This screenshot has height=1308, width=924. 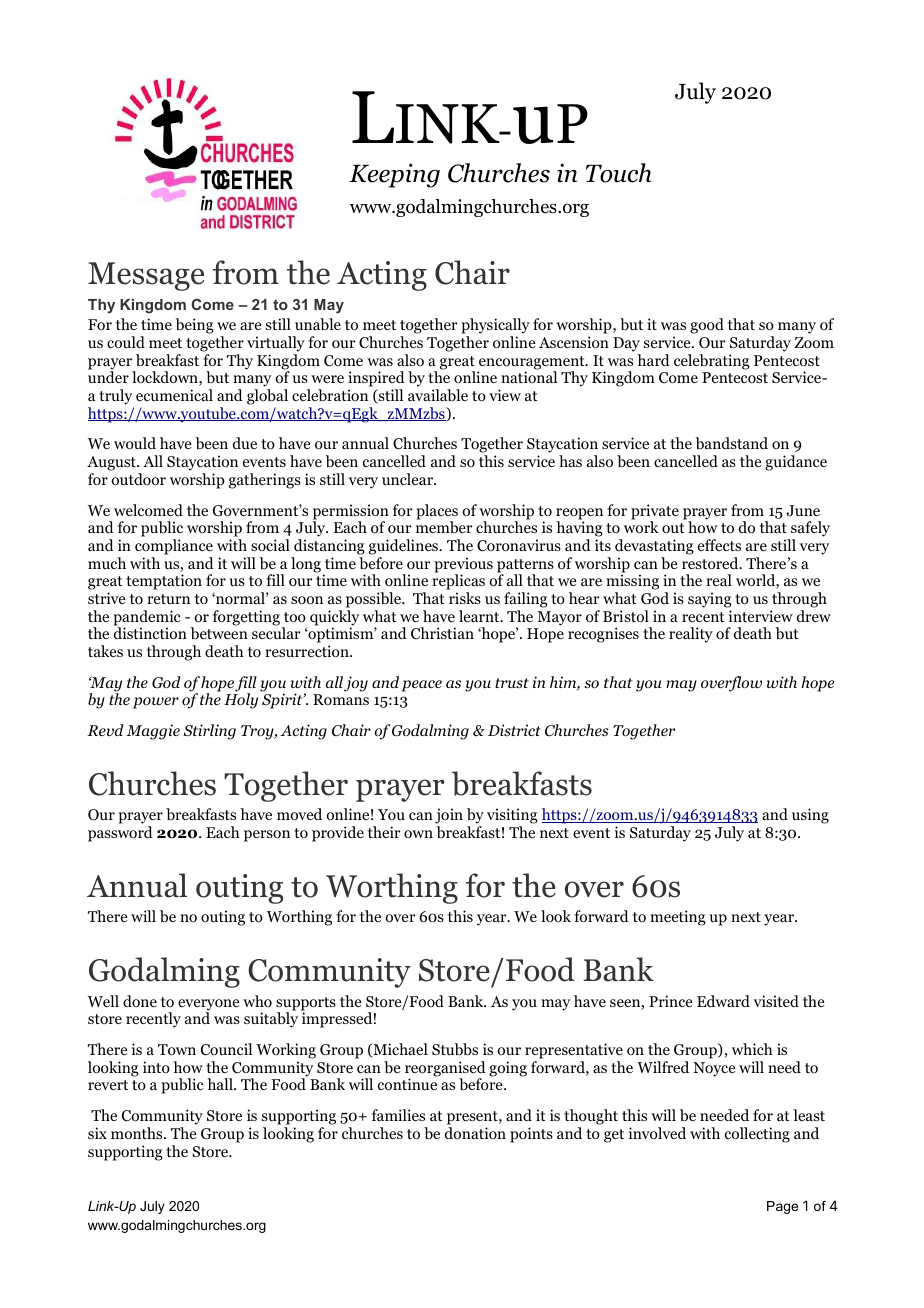 I want to click on donation, so click(x=475, y=1133).
